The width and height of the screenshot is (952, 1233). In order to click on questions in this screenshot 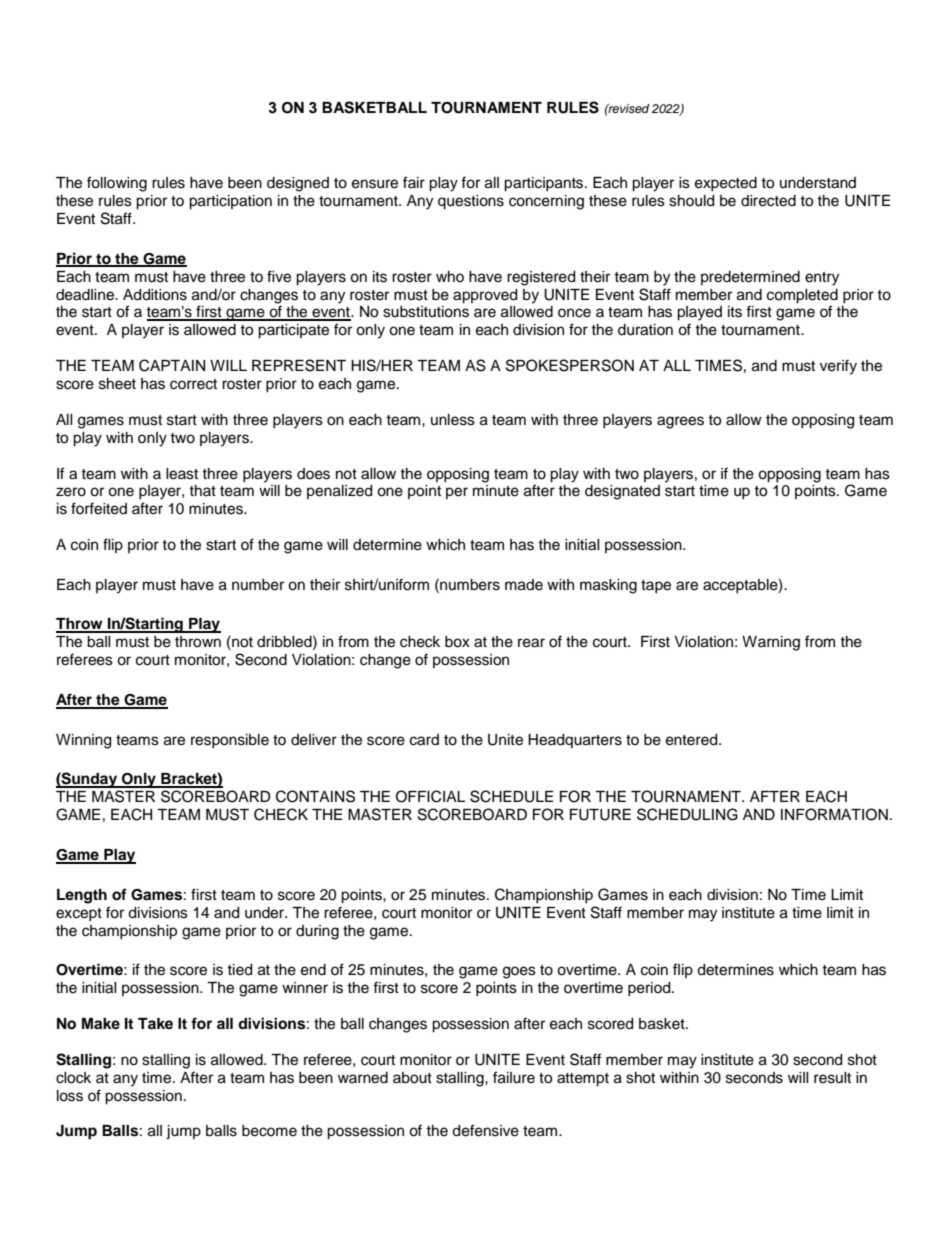, I will do `click(471, 202)`.
